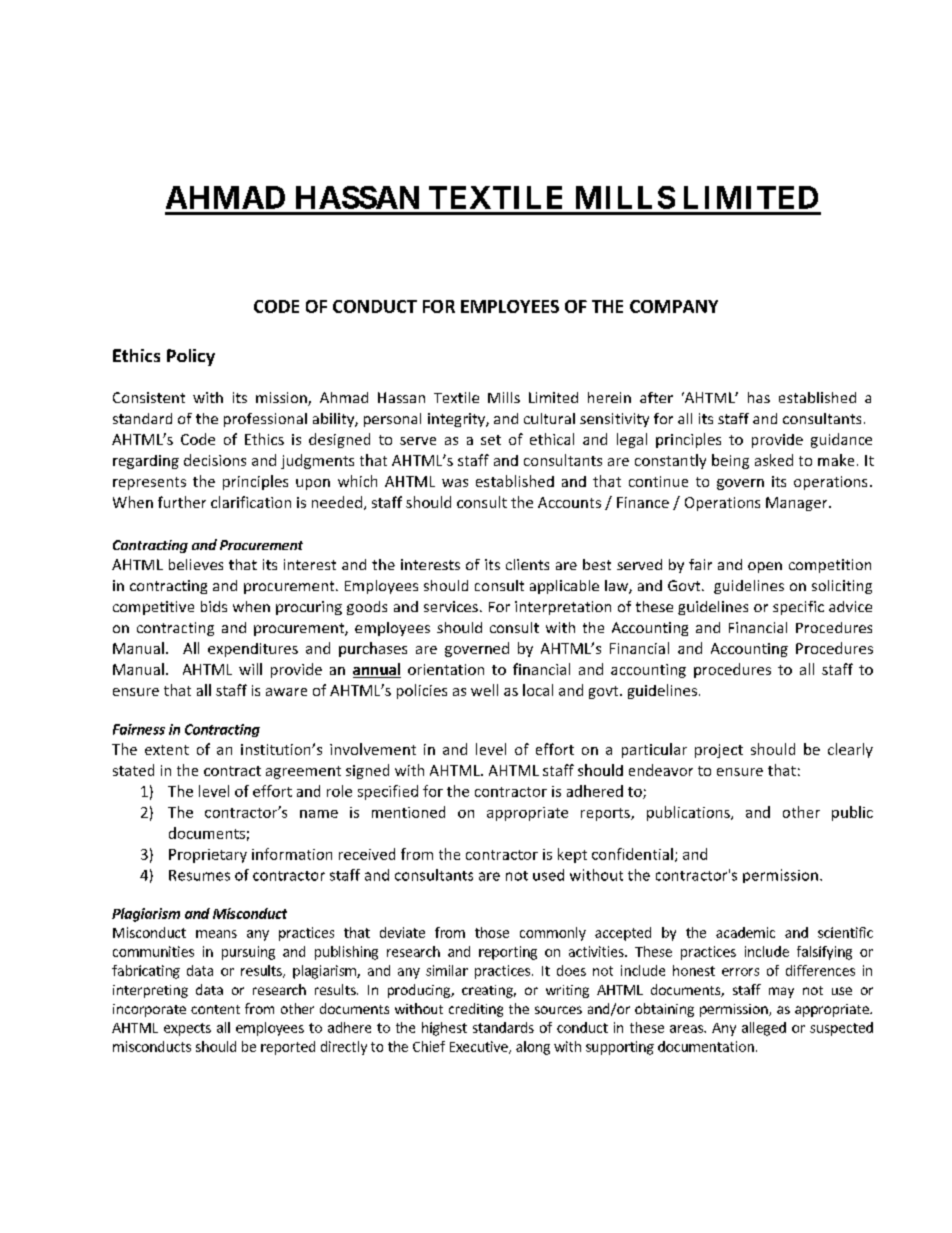 This page has height=1233, width=952. Describe the element at coordinates (764, 1029) in the page. I see `alleged` at that location.
